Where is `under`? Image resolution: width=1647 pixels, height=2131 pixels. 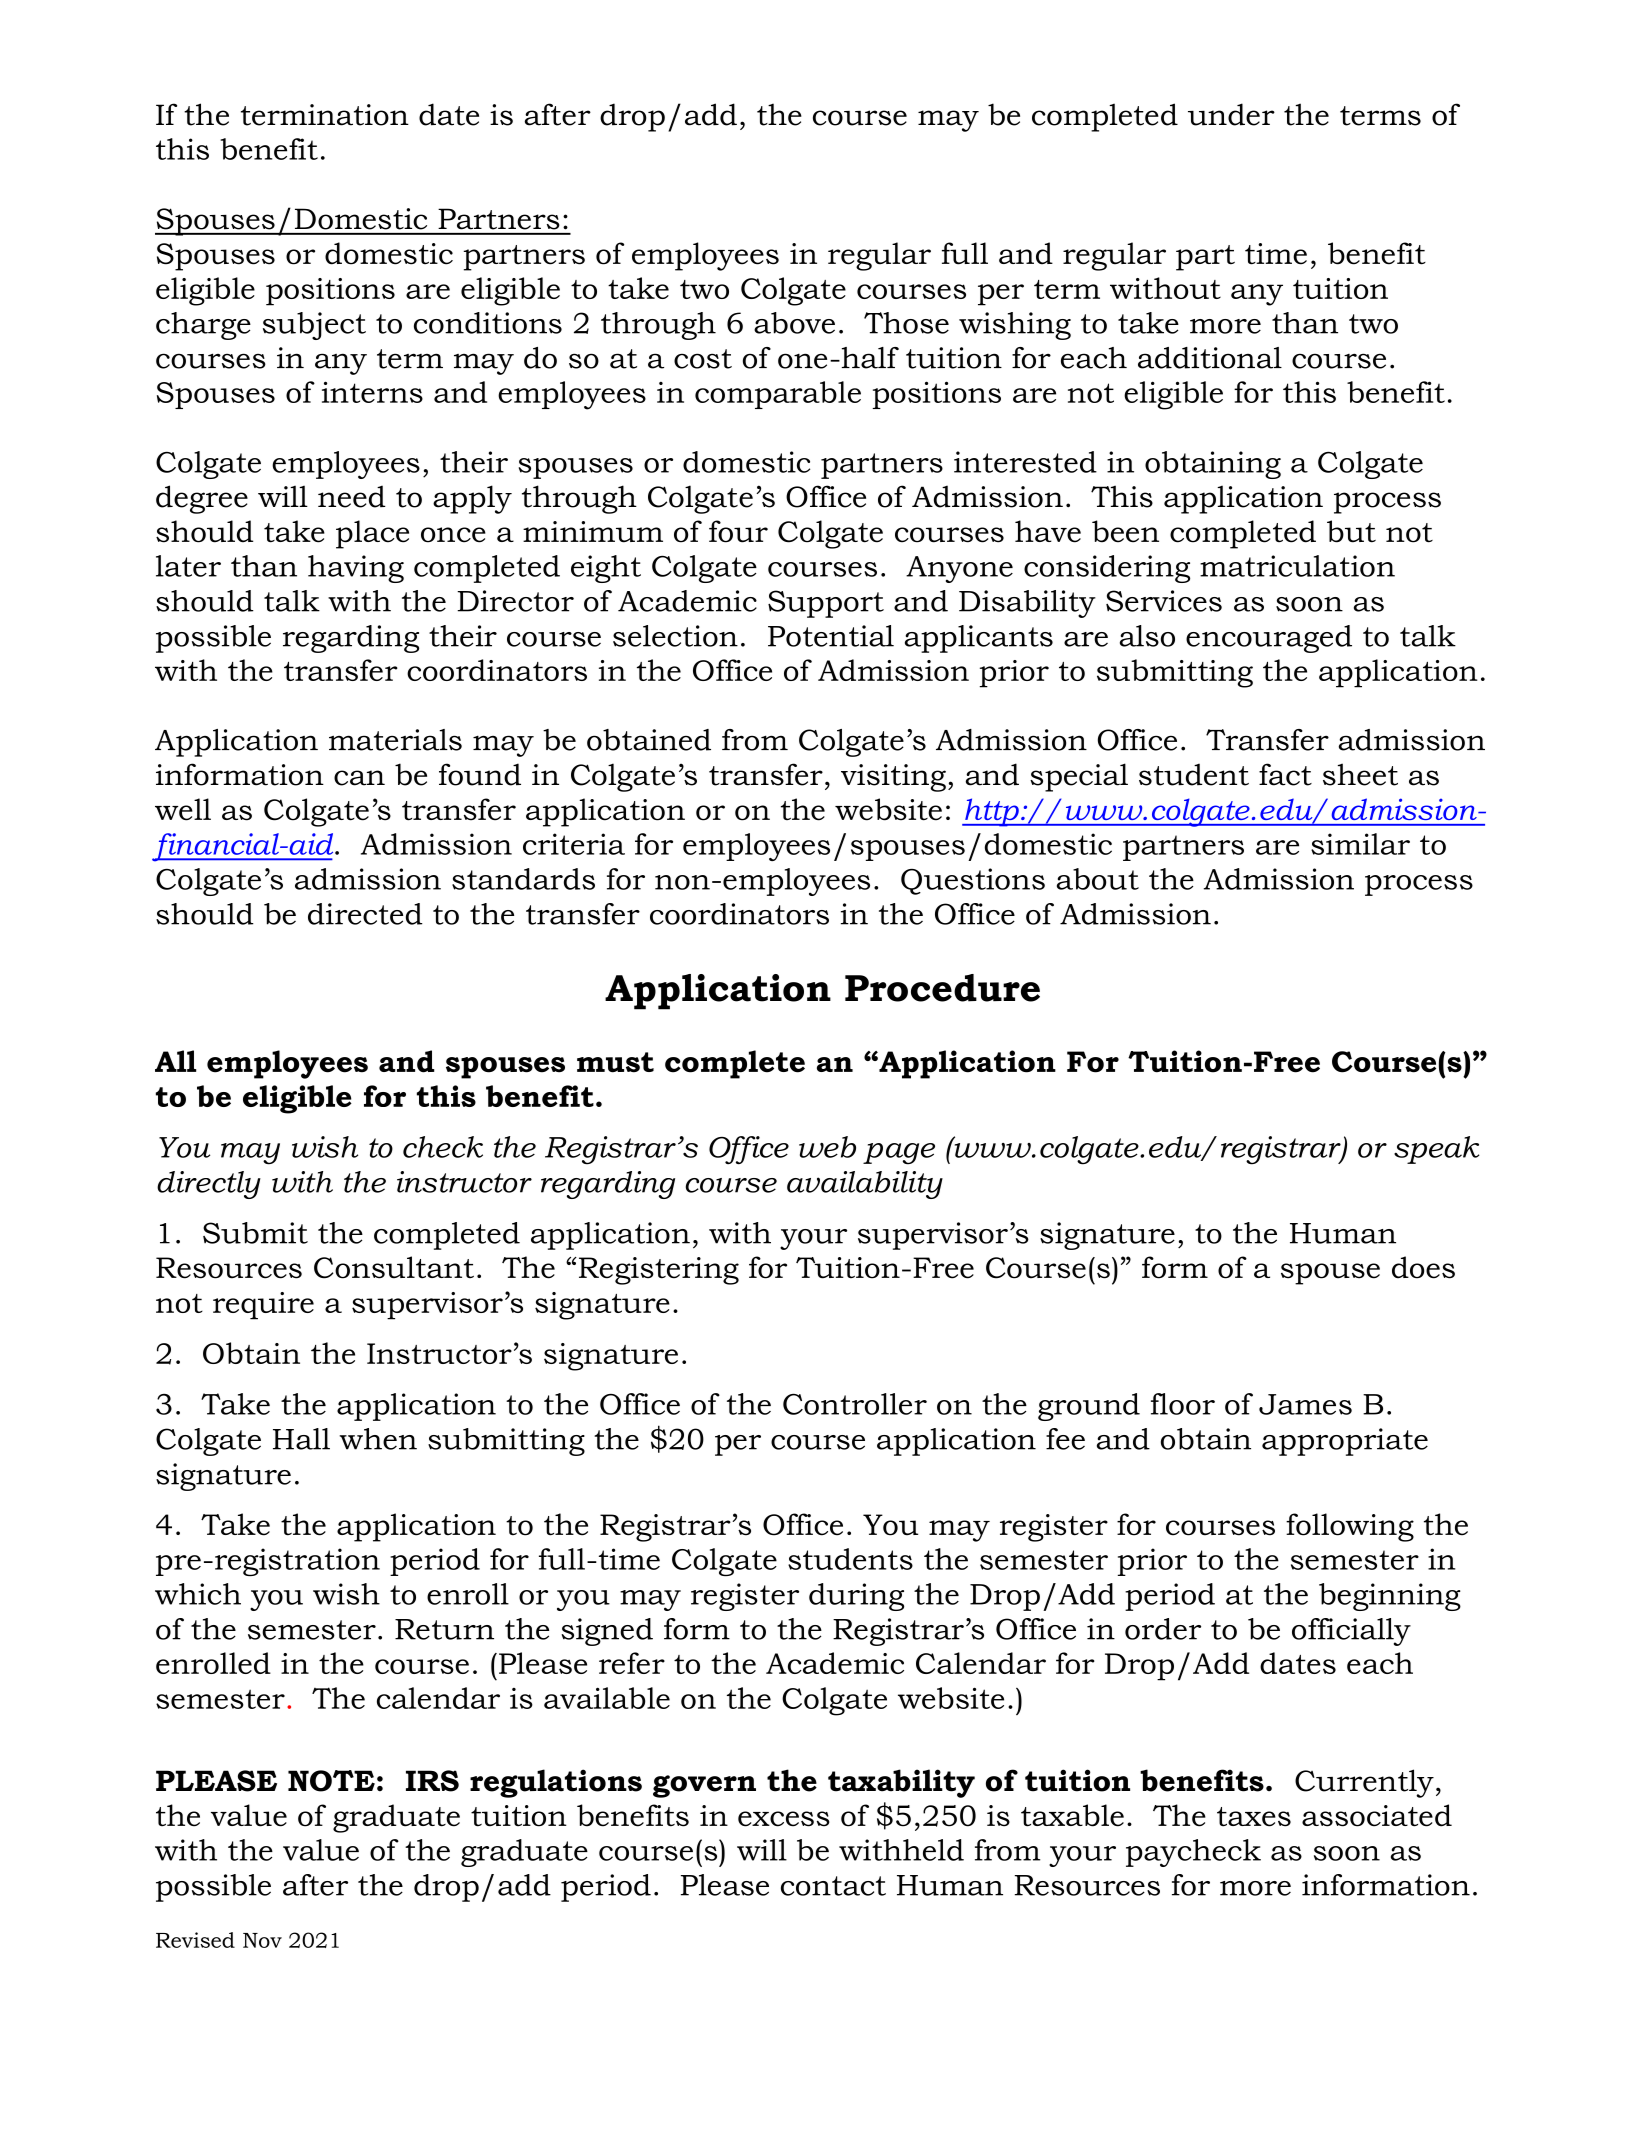
under is located at coordinates (1231, 114).
